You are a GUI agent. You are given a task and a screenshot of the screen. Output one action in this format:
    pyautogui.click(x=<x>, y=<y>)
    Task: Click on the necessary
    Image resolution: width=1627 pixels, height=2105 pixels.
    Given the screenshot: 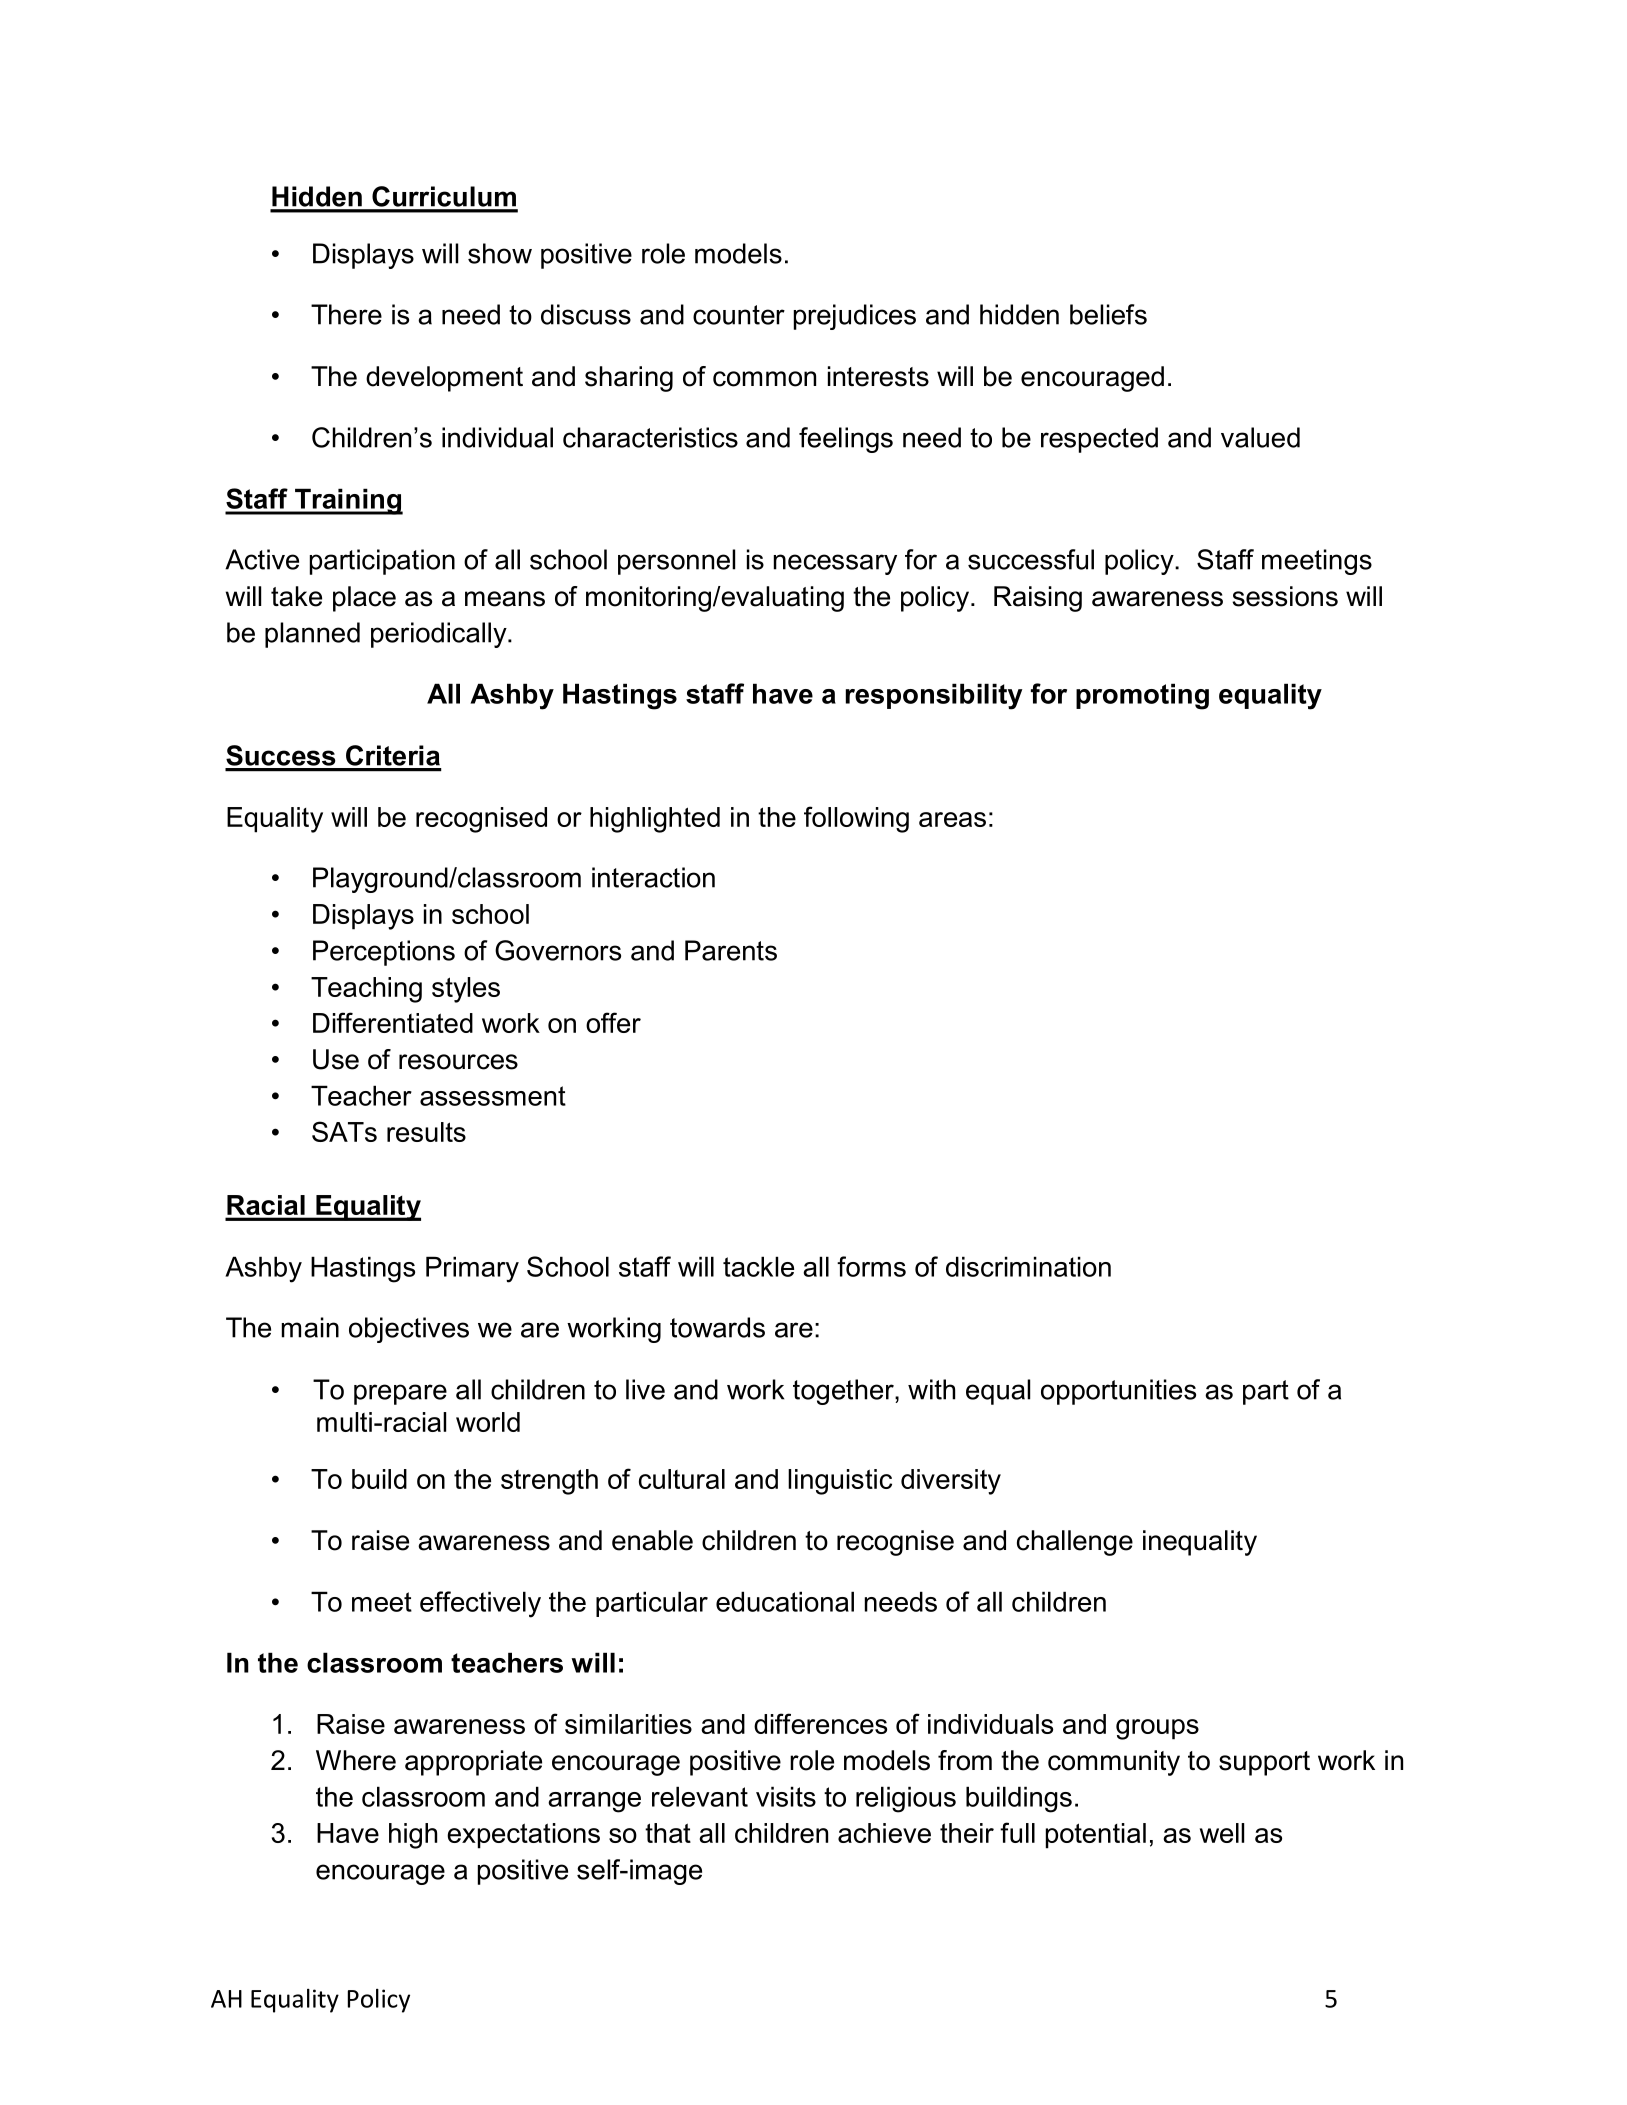 What is the action you would take?
    pyautogui.click(x=835, y=564)
